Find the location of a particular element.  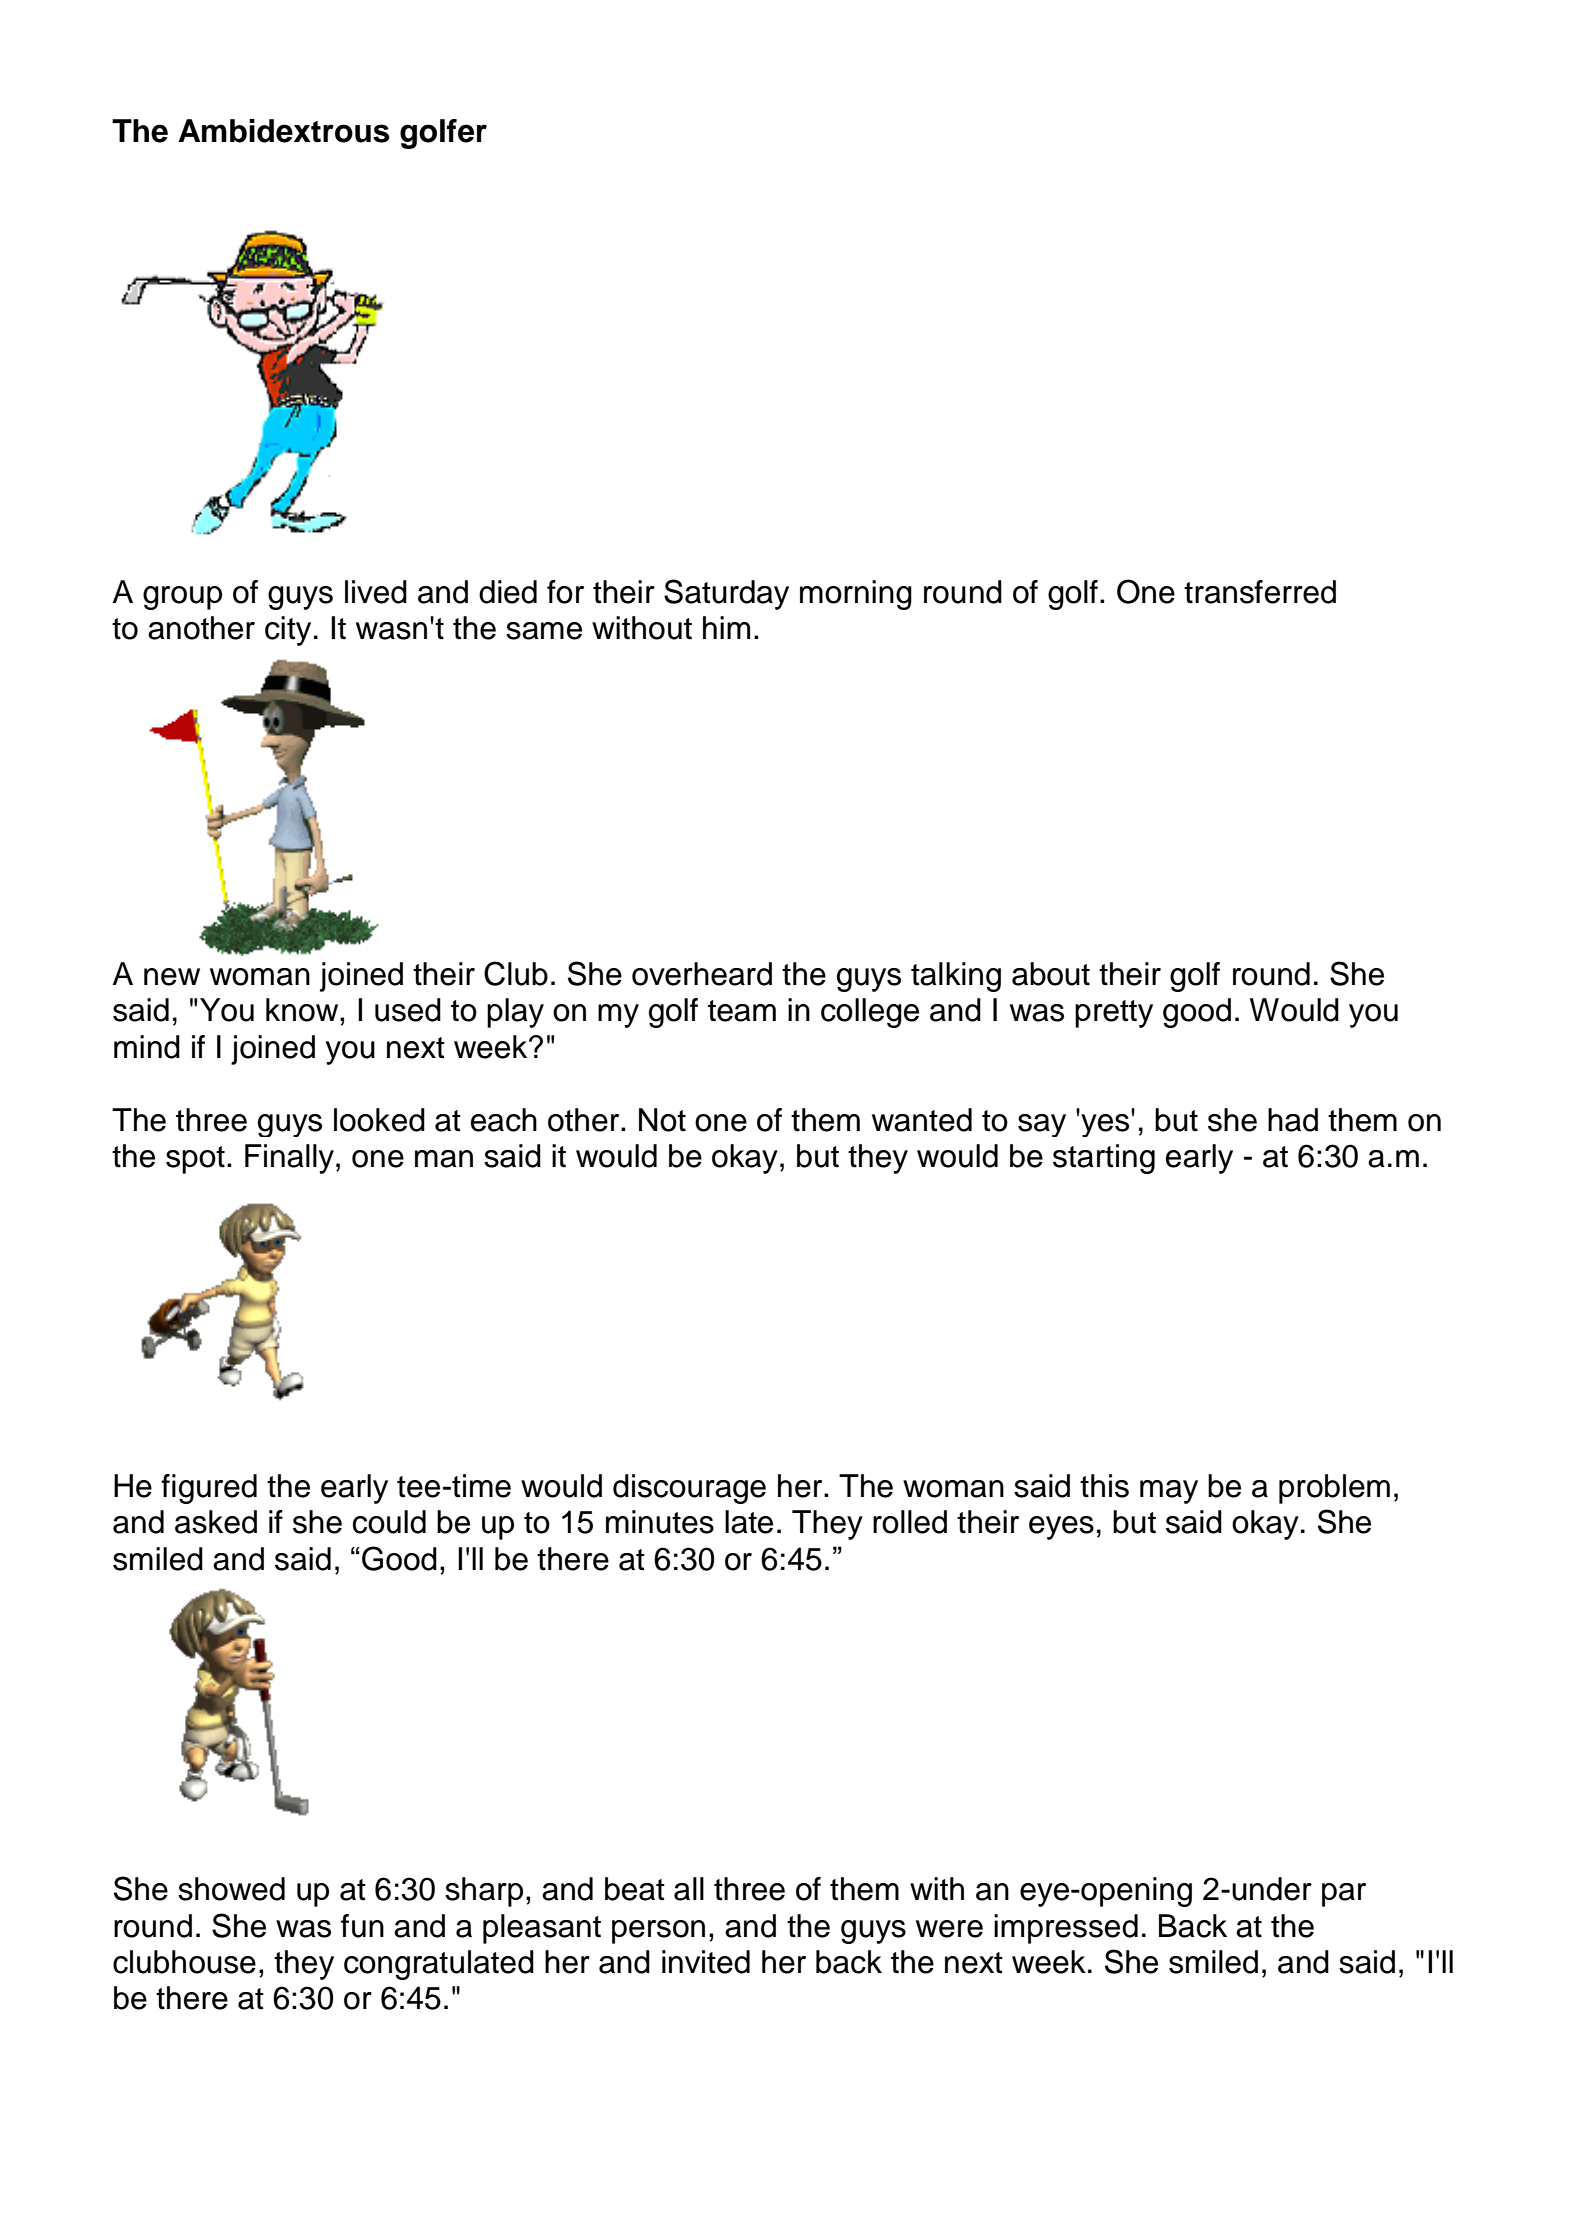

showed is located at coordinates (231, 1889).
